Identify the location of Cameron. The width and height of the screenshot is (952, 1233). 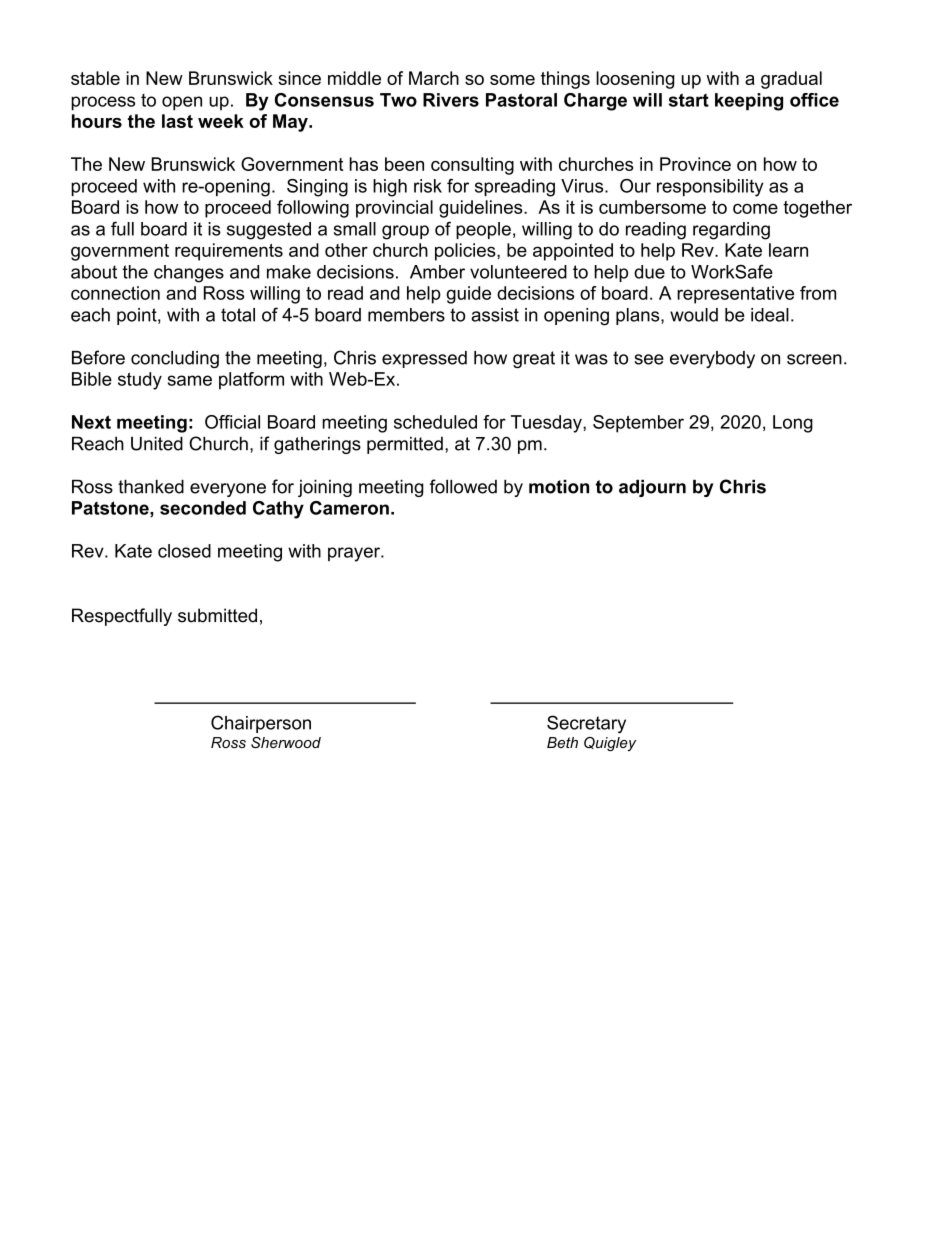
(349, 508).
